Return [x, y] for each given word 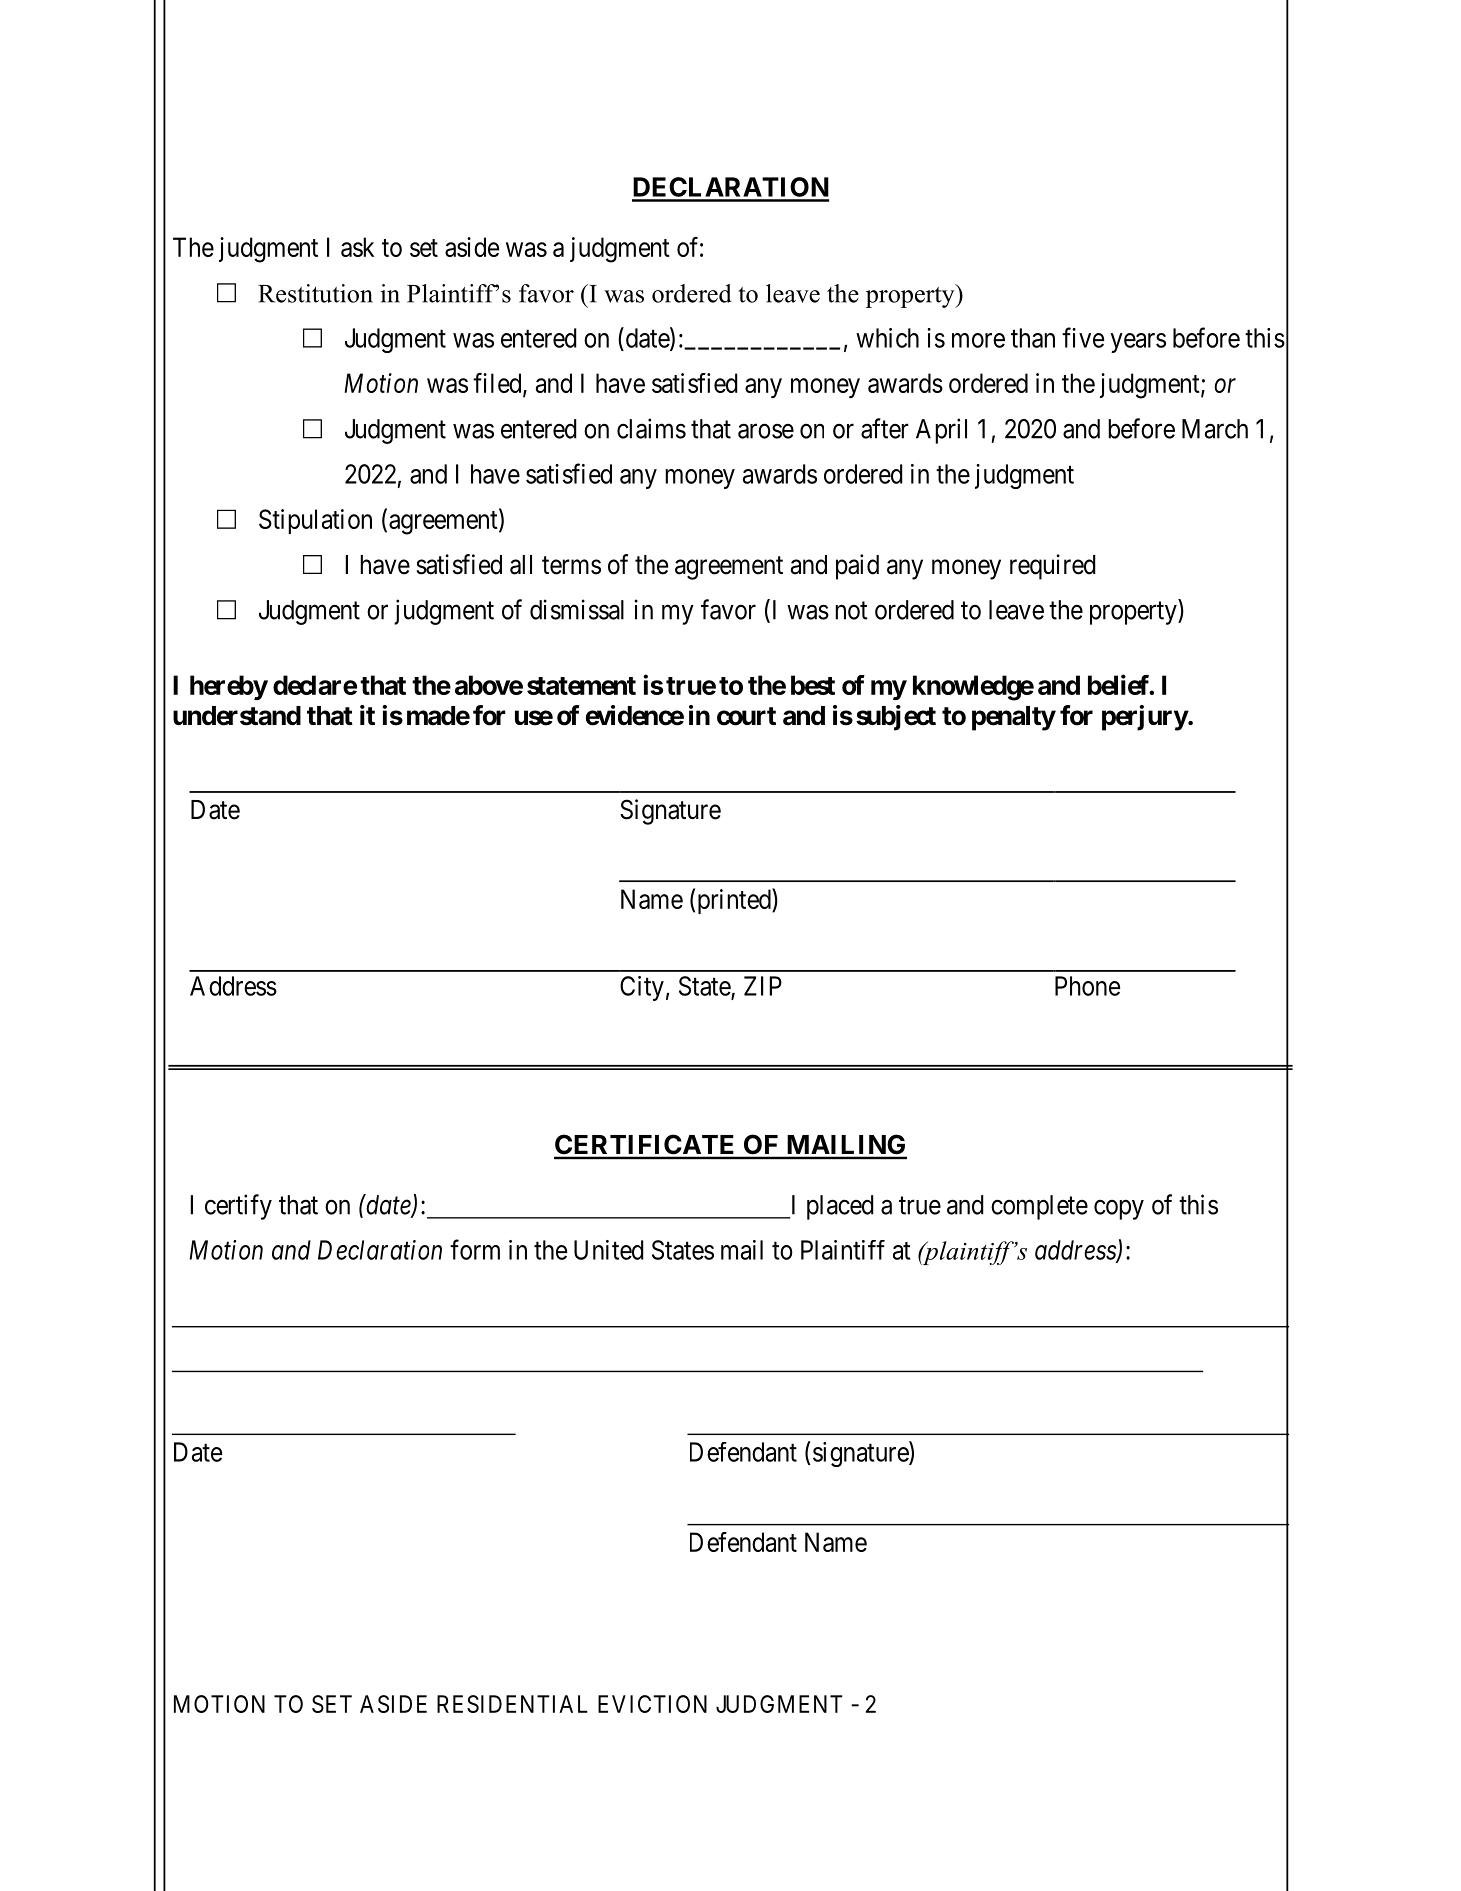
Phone [1087, 986]
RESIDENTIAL [512, 1704]
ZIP [763, 986]
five [1083, 337]
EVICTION [652, 1704]
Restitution [315, 293]
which [887, 338]
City [642, 988]
